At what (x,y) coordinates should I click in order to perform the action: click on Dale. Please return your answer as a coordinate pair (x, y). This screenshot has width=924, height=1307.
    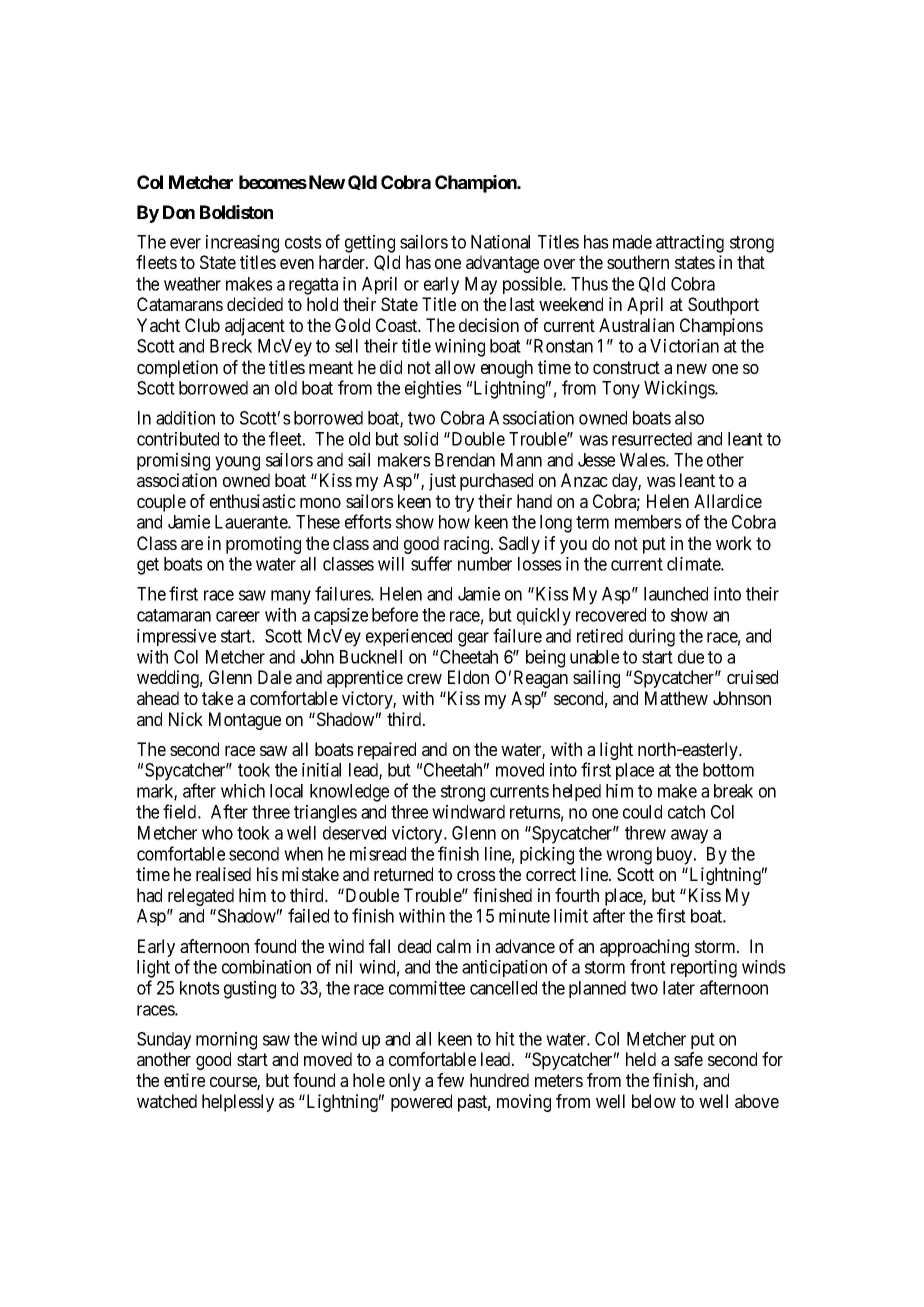
    Looking at the image, I should click on (275, 677).
